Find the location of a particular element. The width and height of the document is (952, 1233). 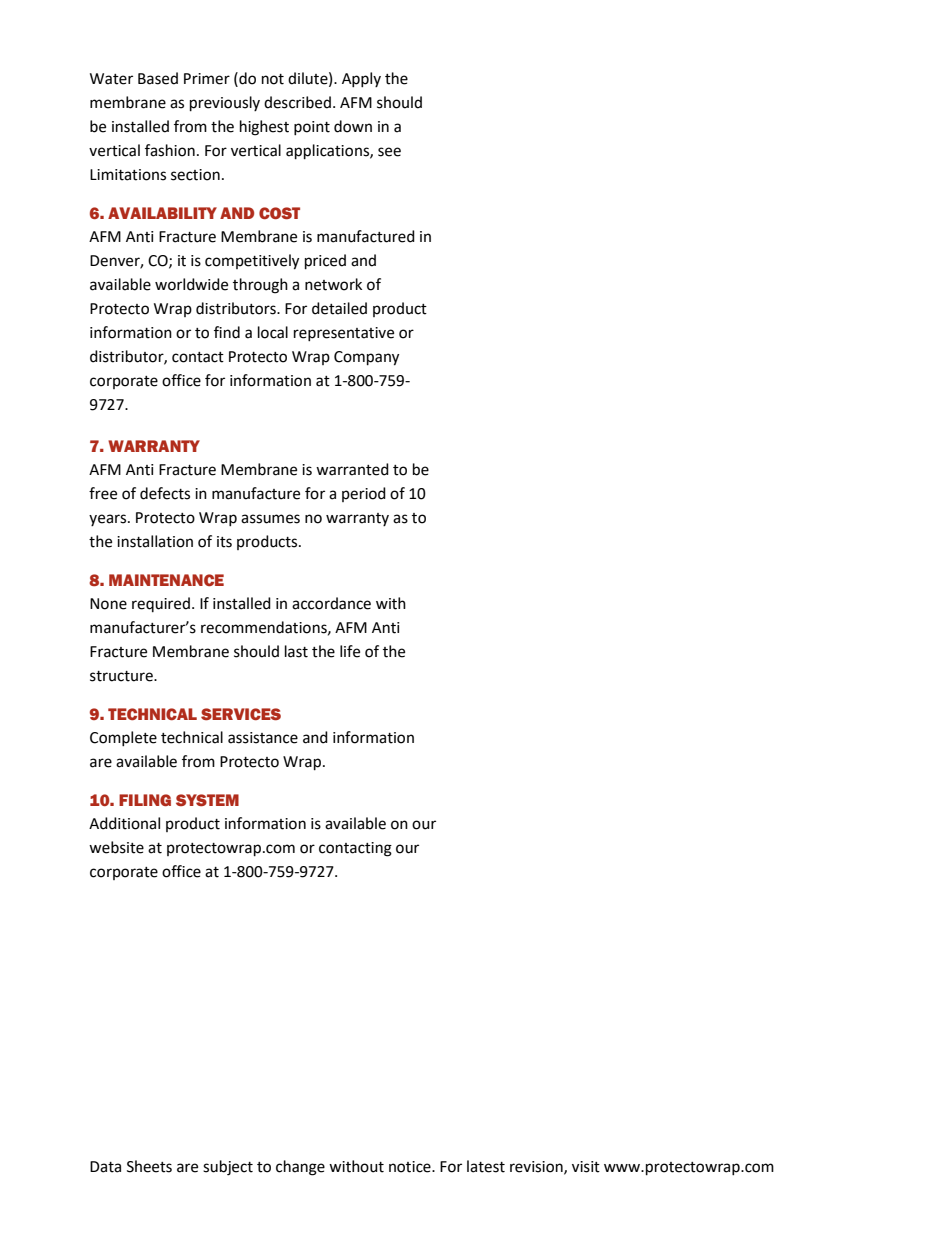

change is located at coordinates (300, 1168).
